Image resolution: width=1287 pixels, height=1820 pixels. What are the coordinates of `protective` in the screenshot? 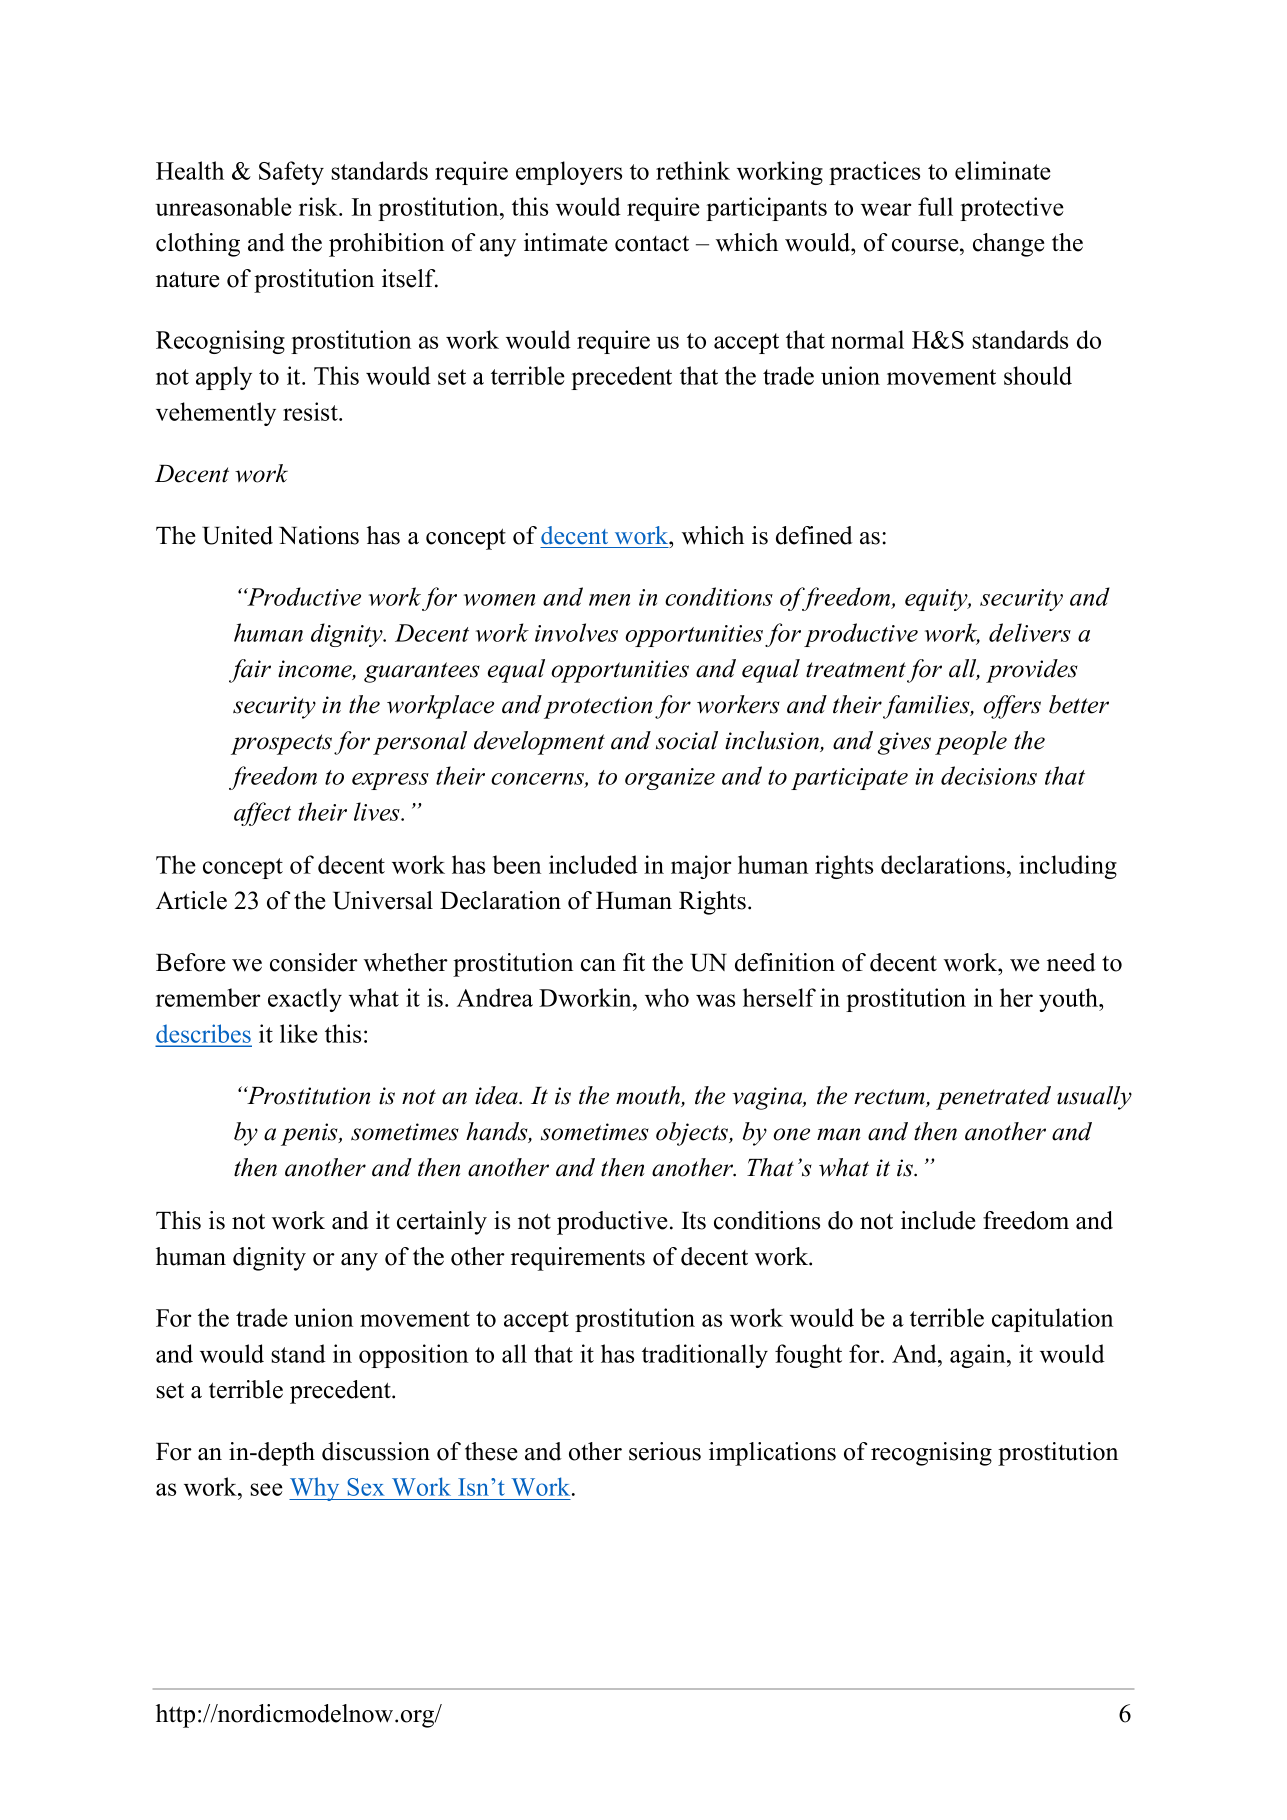 It's located at (1012, 209).
